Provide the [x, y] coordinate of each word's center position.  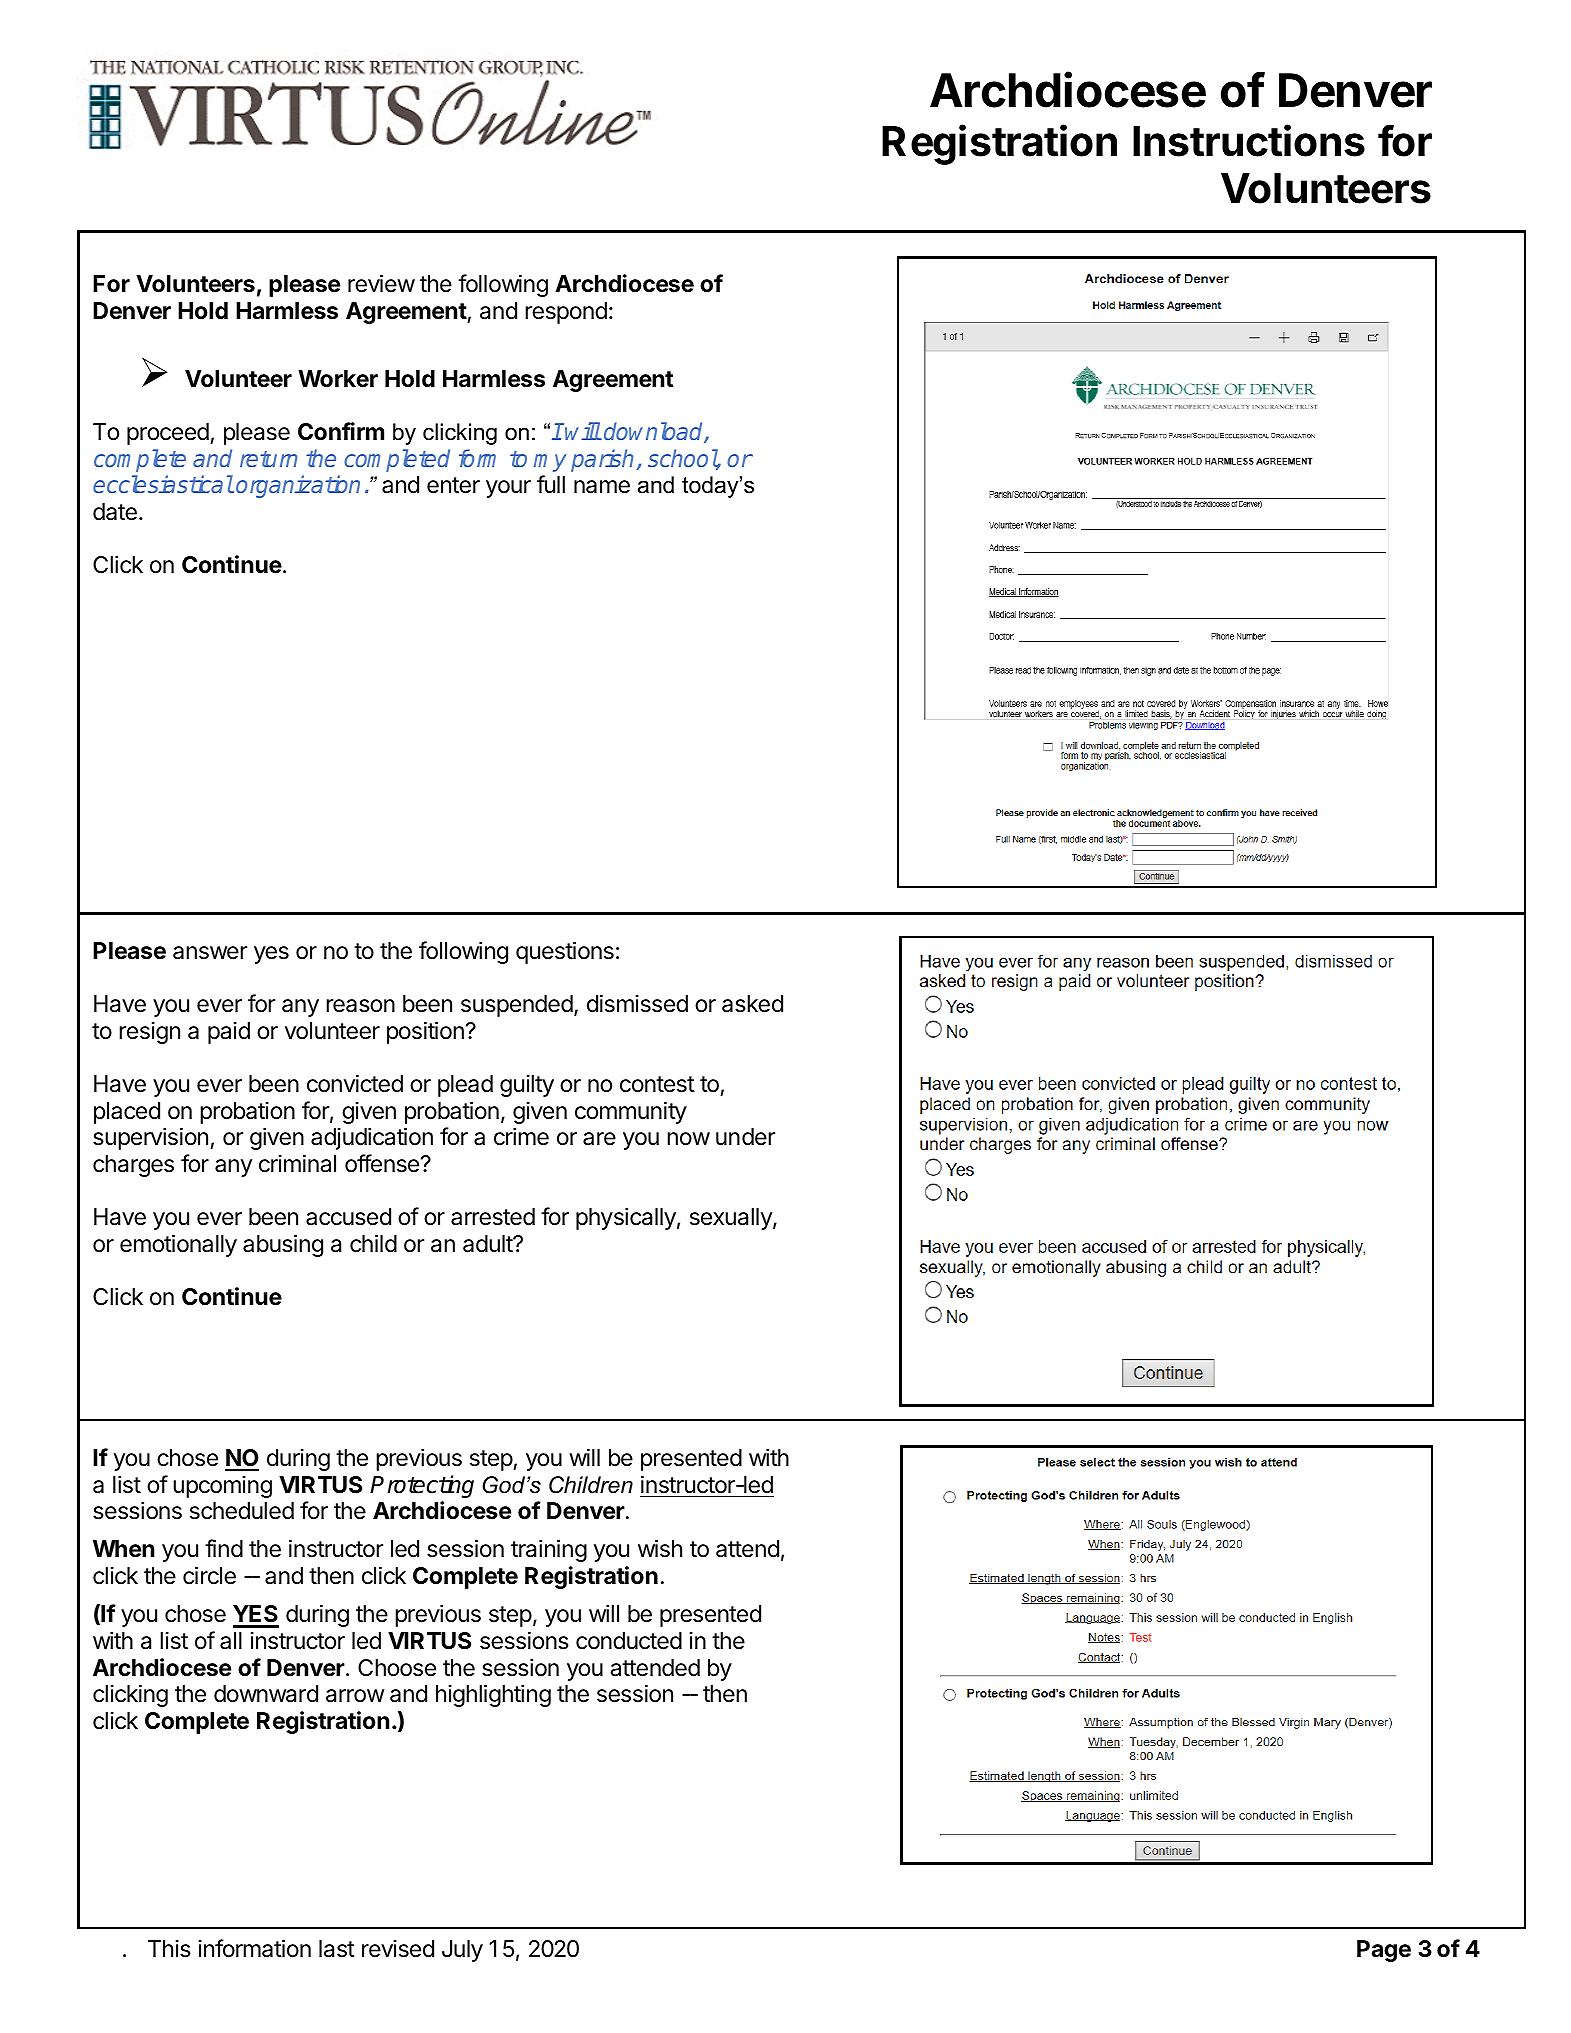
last [337, 1949]
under [745, 1137]
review [381, 283]
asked [752, 1004]
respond [566, 313]
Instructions [1249, 140]
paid [229, 1033]
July [462, 1951]
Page [1384, 1951]
